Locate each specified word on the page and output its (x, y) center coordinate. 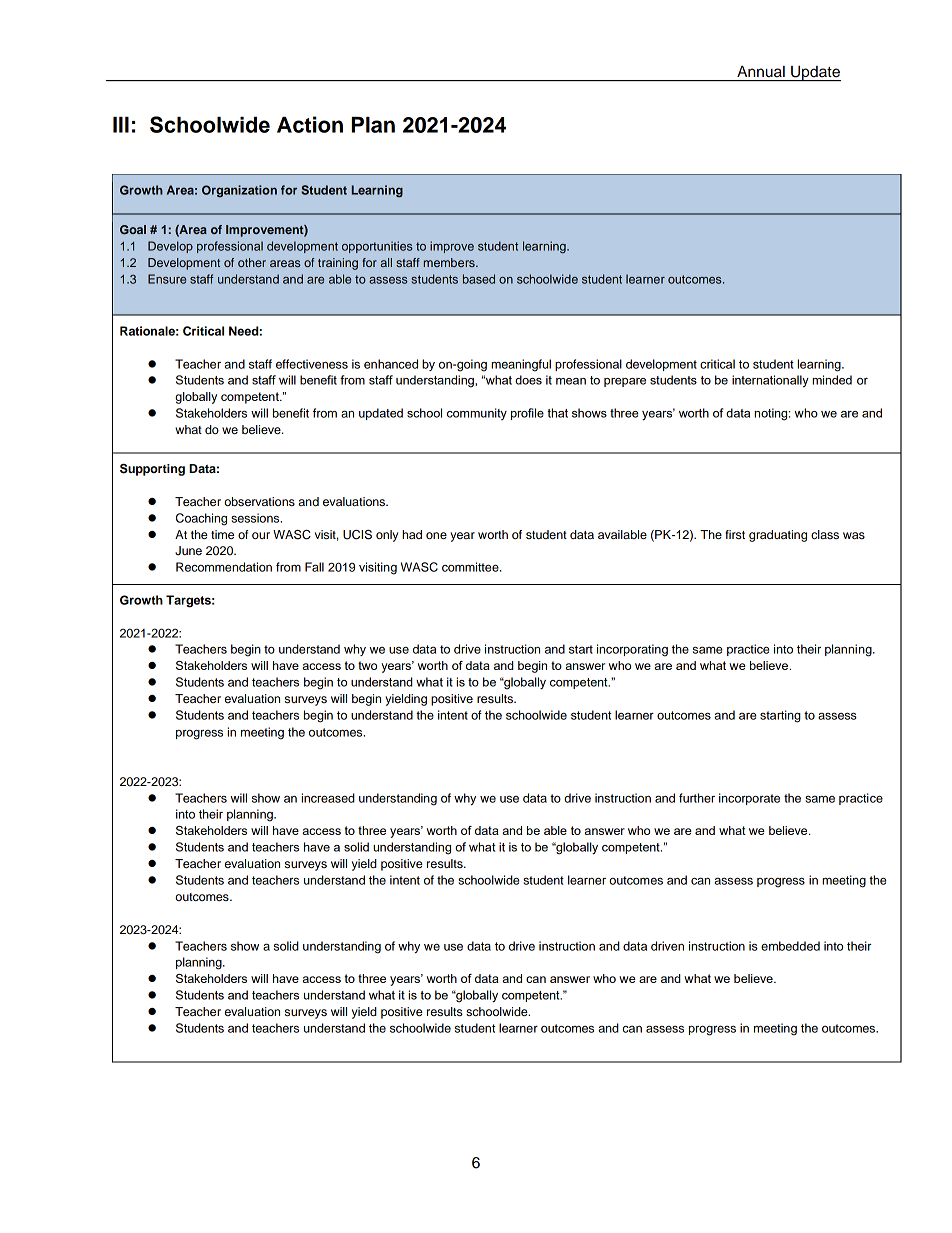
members (450, 262)
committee (471, 567)
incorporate (749, 799)
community (477, 414)
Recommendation (224, 567)
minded (832, 380)
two (367, 665)
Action (310, 124)
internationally (770, 381)
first (735, 534)
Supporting (152, 470)
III (121, 125)
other (252, 262)
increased (328, 798)
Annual (761, 71)
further (697, 798)
